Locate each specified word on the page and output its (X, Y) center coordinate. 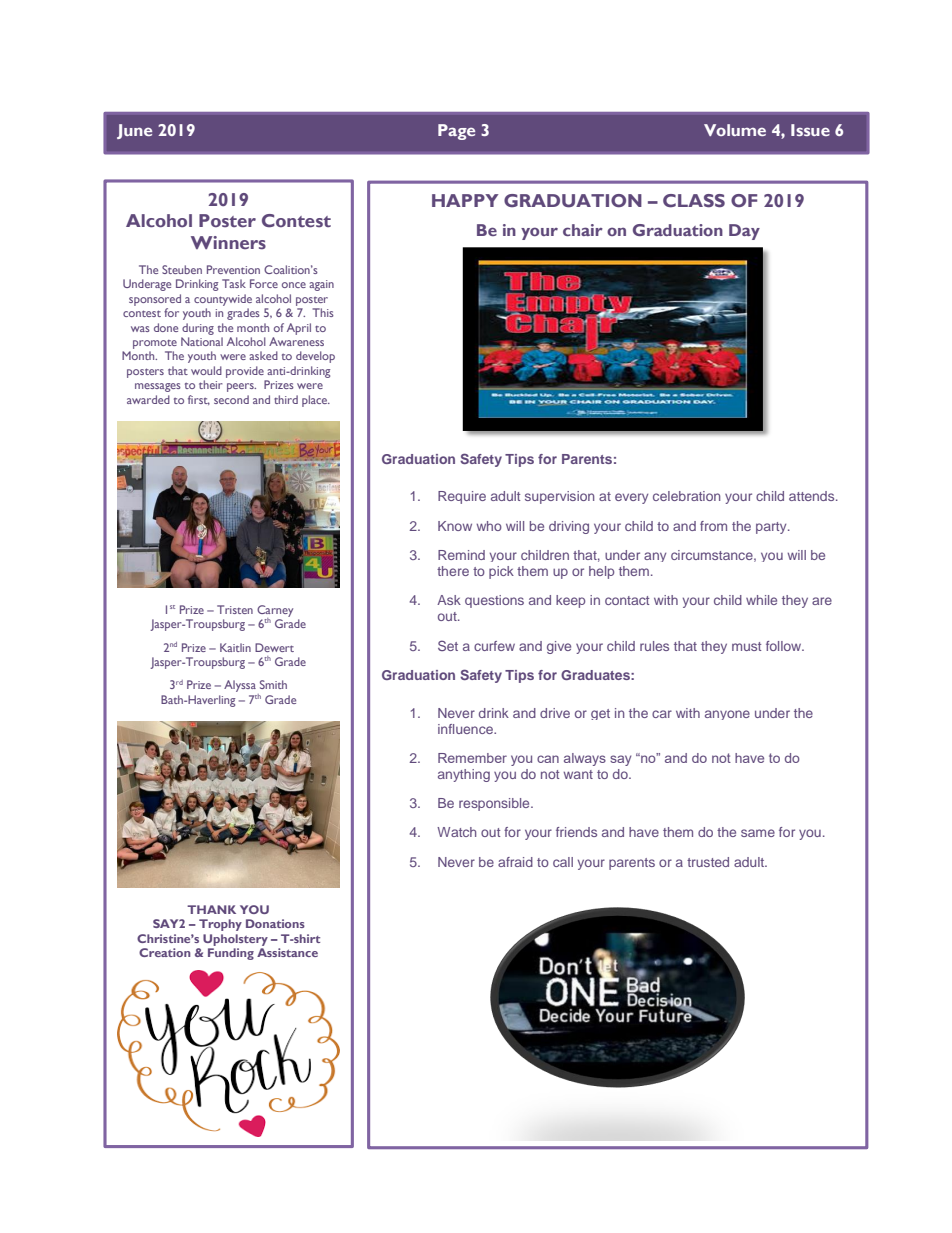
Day (744, 232)
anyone (727, 715)
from (713, 526)
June (134, 131)
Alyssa (240, 686)
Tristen (235, 609)
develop (315, 357)
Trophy (220, 925)
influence (466, 729)
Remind (461, 555)
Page (456, 132)
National (202, 341)
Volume (735, 130)
